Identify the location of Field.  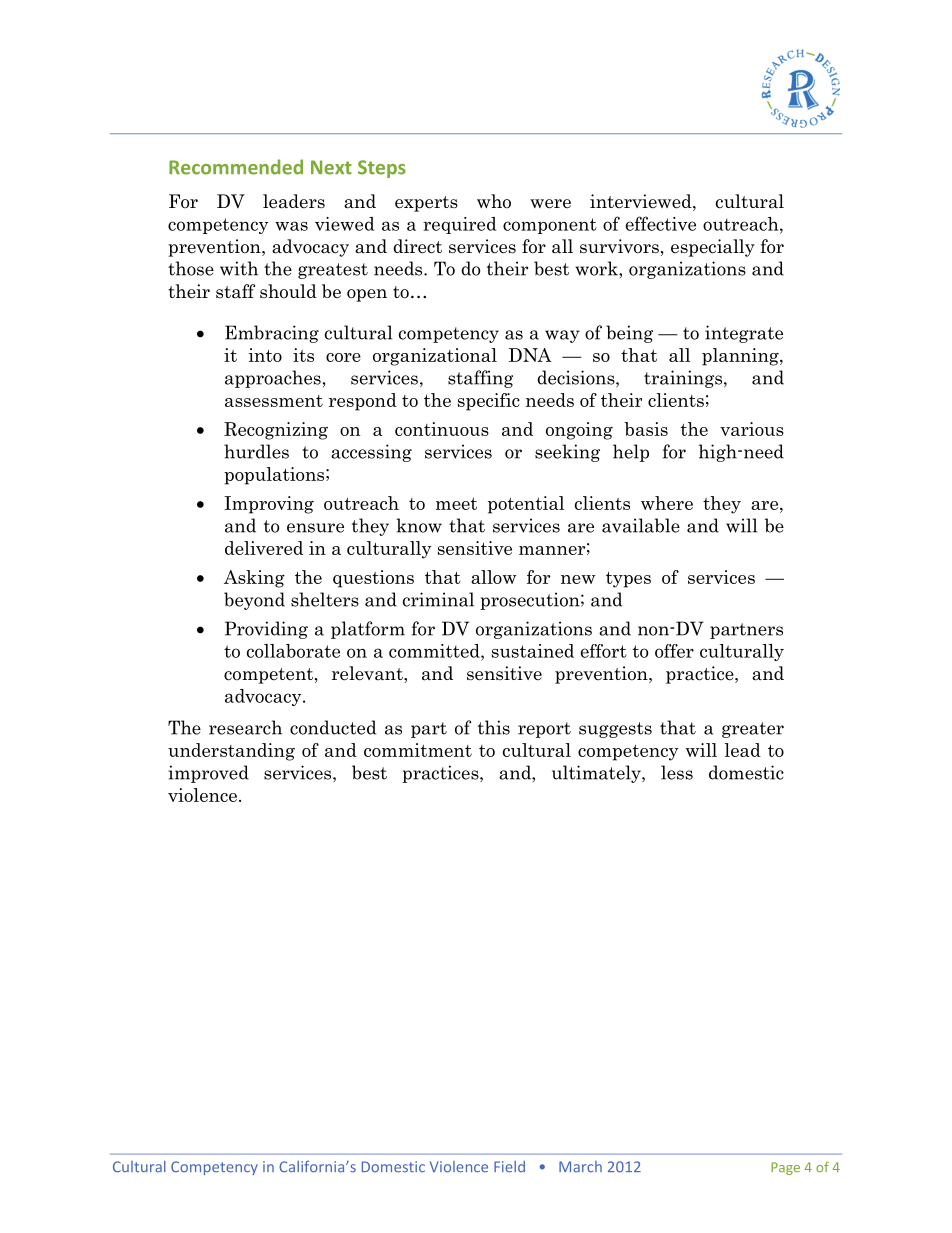
(509, 1167).
